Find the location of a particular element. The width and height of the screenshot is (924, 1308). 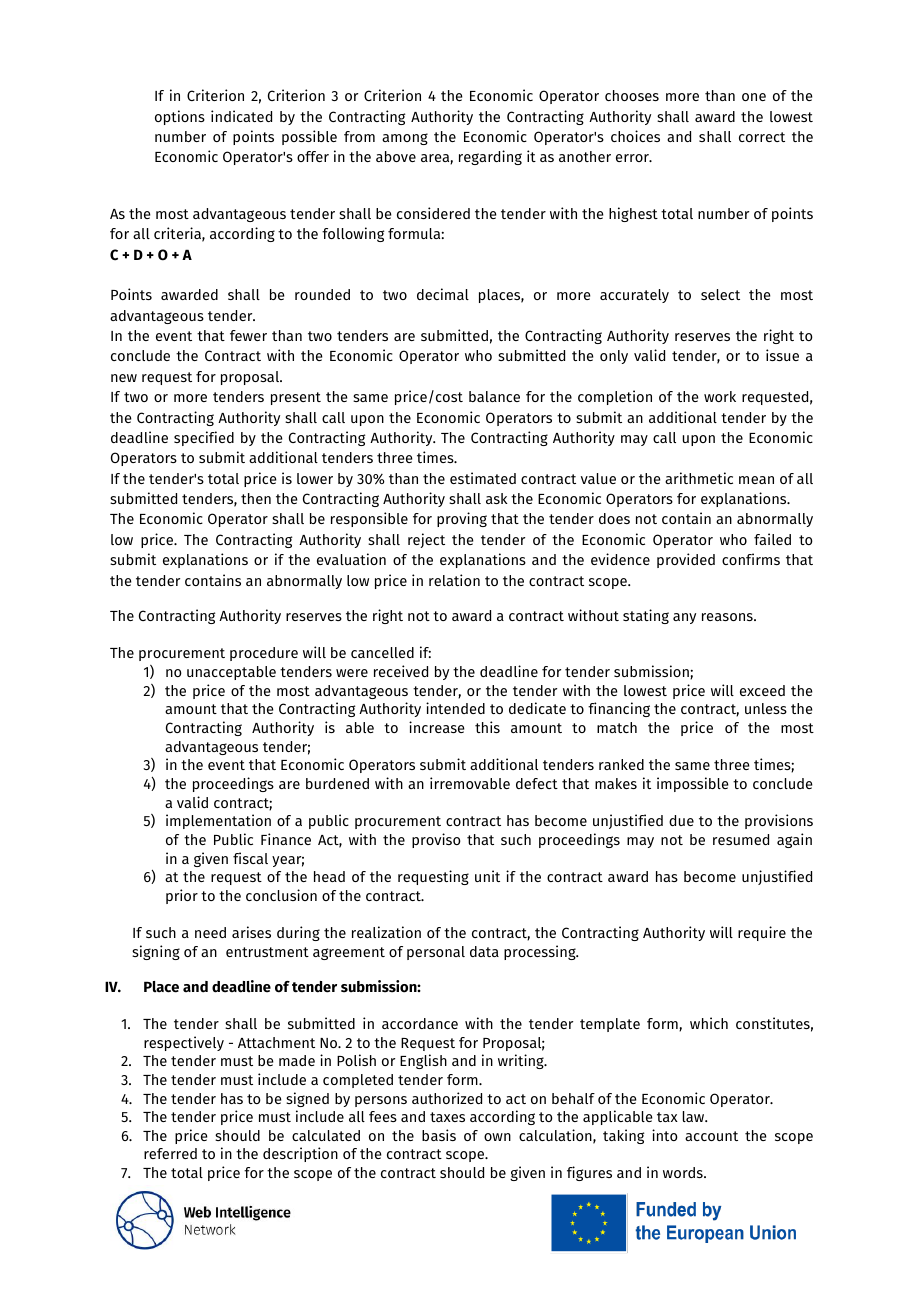

referred is located at coordinates (170, 1153).
